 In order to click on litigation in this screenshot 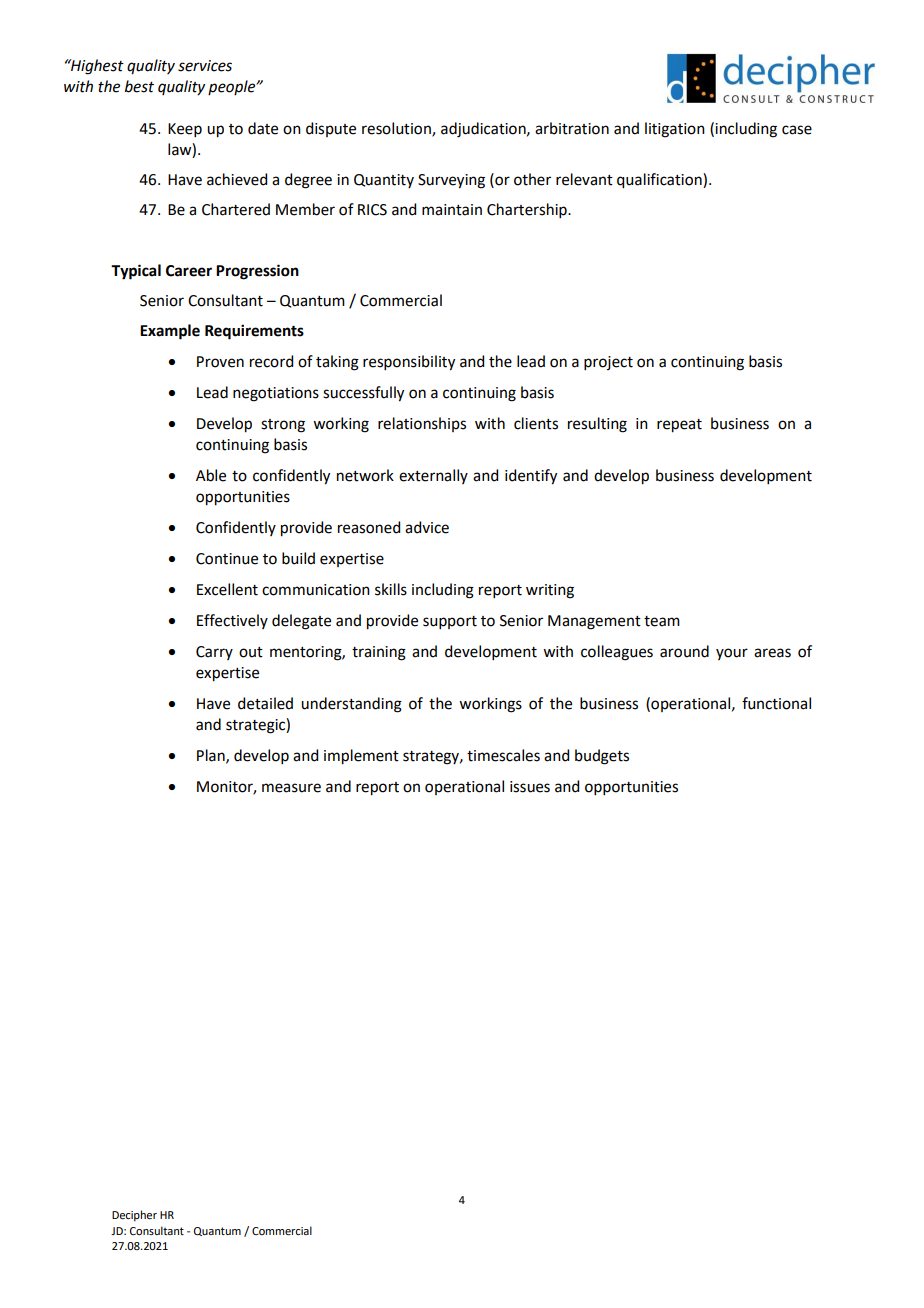, I will do `click(675, 130)`.
